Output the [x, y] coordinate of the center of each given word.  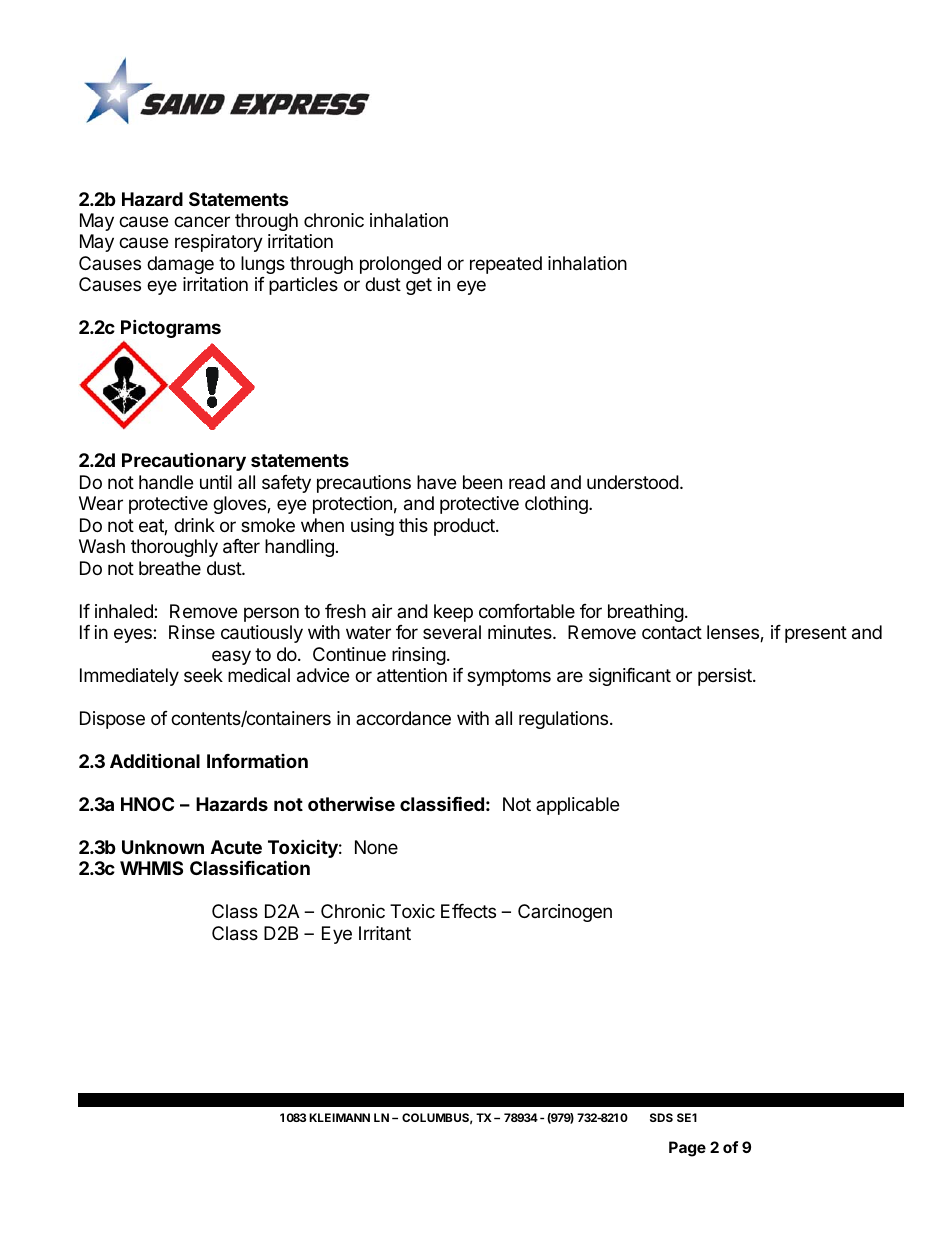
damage [180, 265]
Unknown [163, 847]
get [419, 286]
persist [726, 677]
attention [412, 675]
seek [203, 675]
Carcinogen [565, 913]
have [436, 482]
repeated [506, 265]
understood [633, 482]
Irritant [385, 933]
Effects [468, 911]
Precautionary [184, 461]
